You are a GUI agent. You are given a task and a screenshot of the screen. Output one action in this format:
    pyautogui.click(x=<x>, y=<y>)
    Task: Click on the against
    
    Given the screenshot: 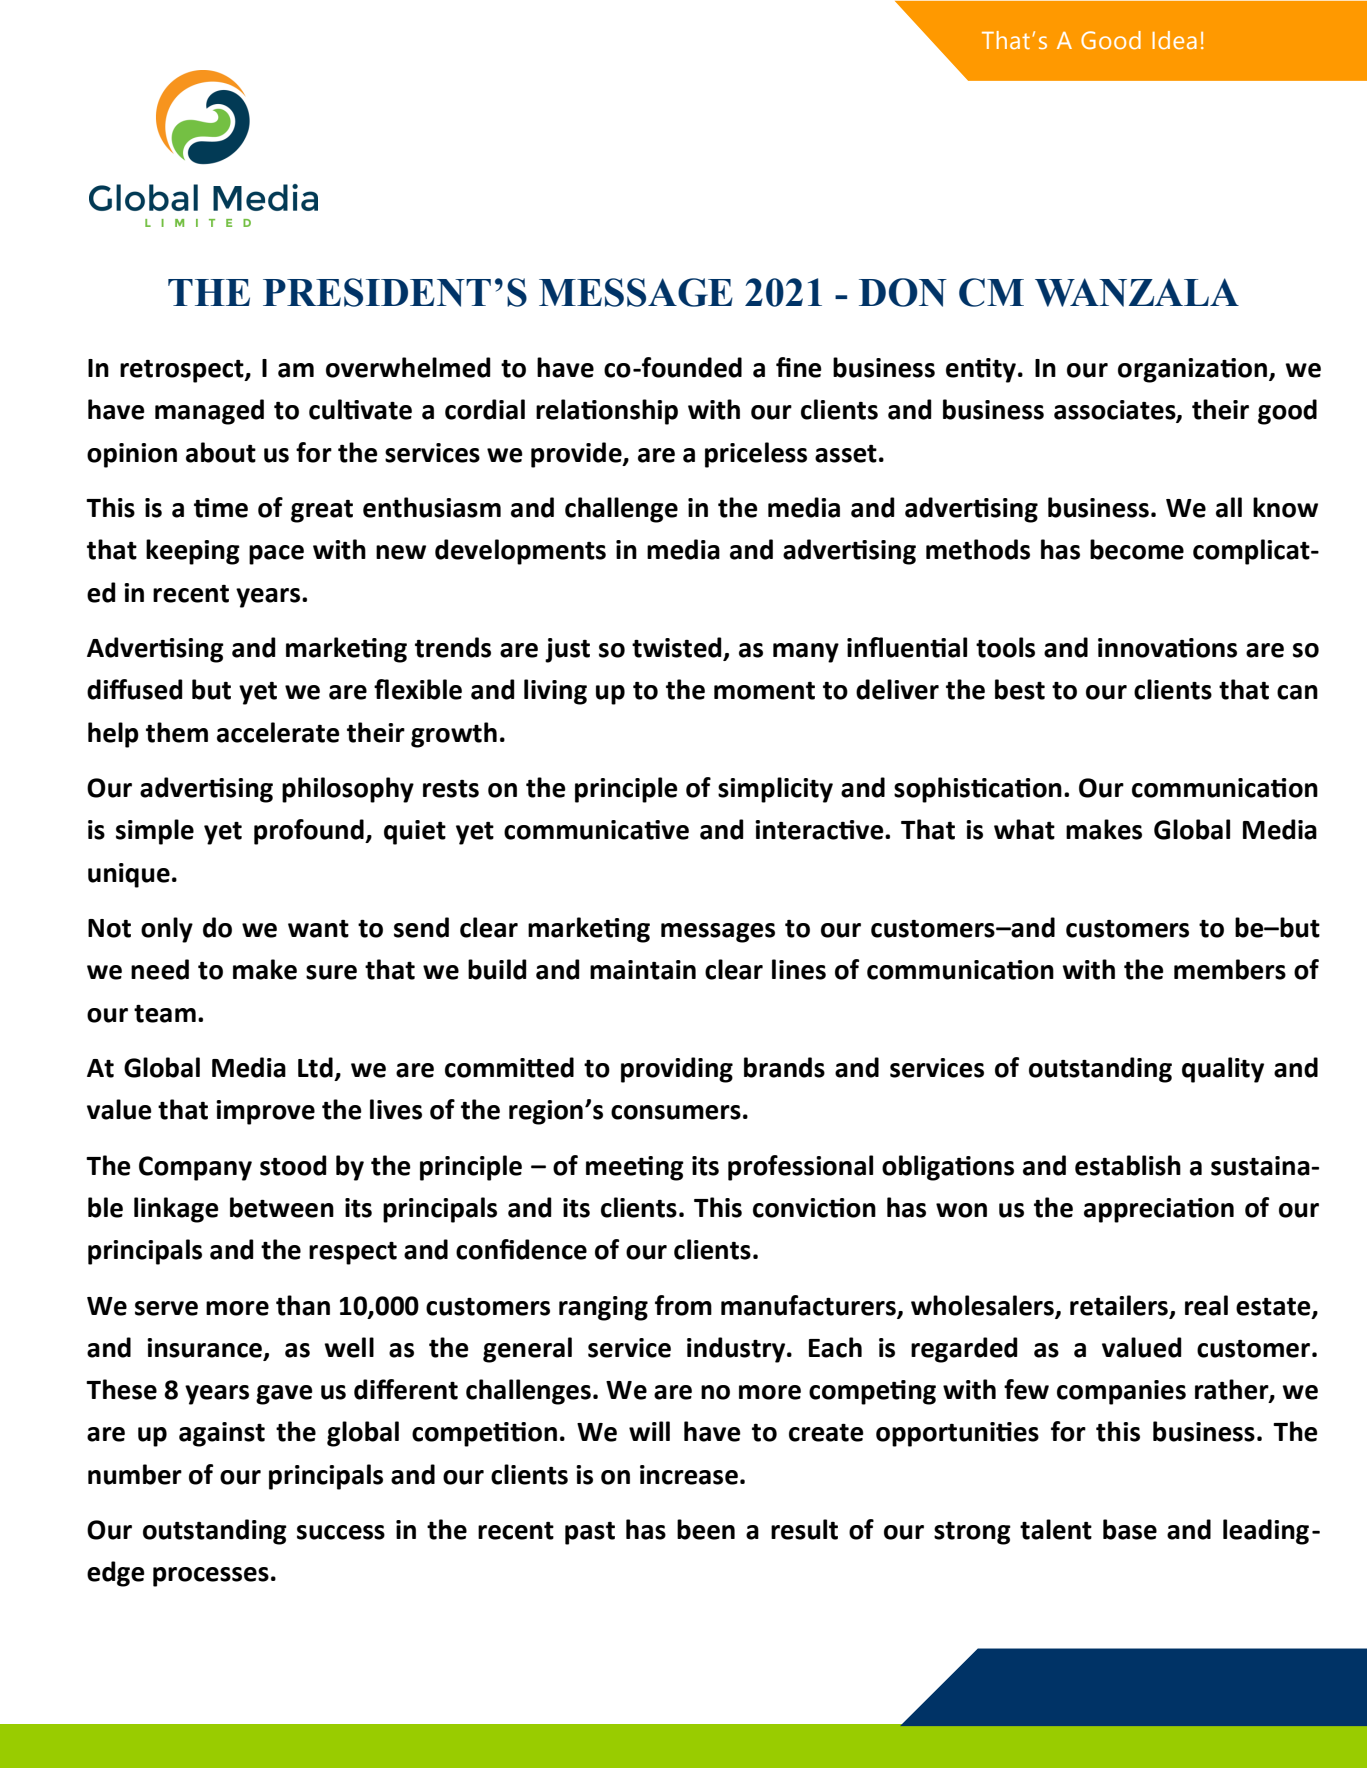 What is the action you would take?
    pyautogui.click(x=222, y=1434)
